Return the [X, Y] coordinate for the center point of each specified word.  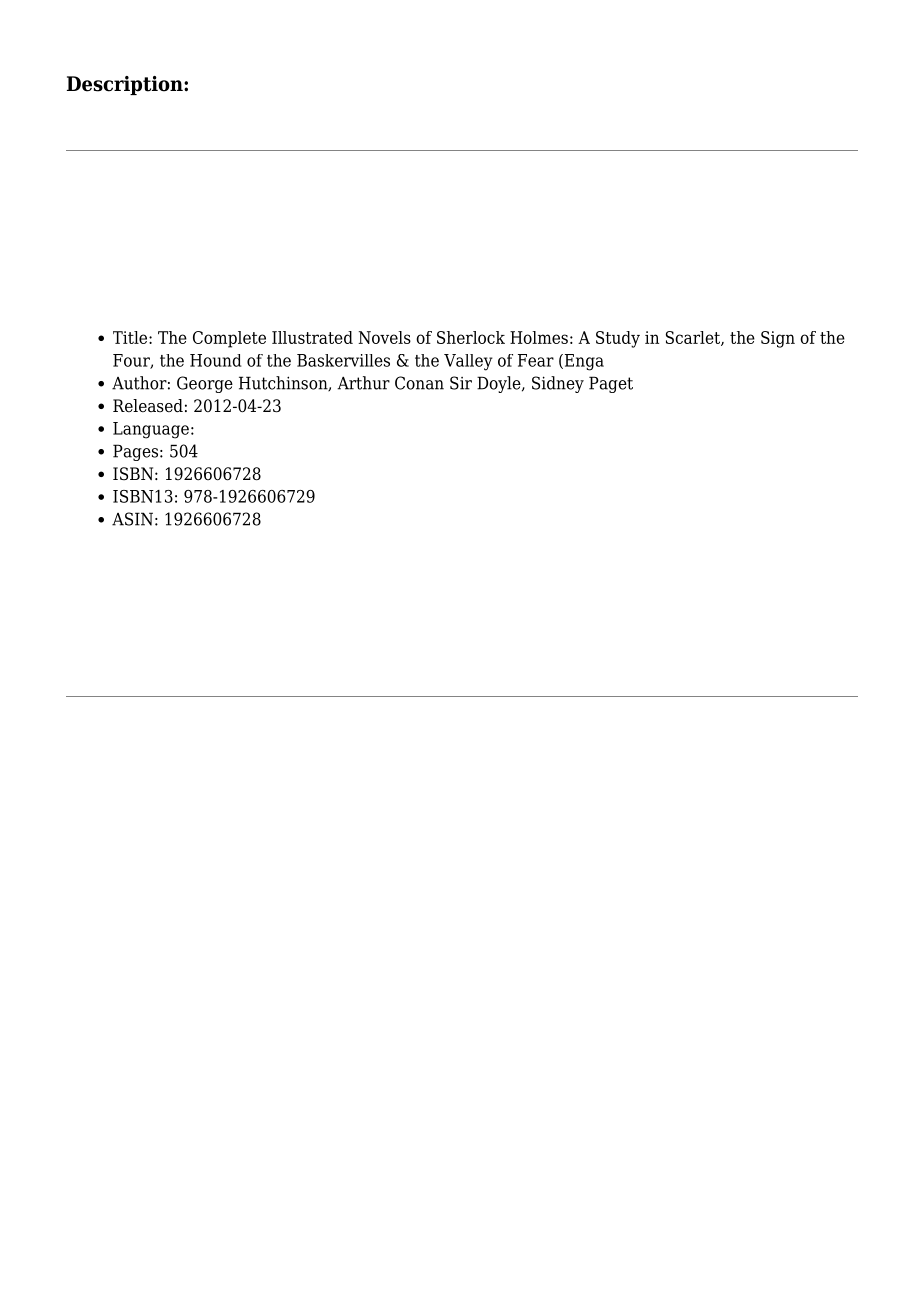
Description [126, 85]
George [205, 384]
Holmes [539, 337]
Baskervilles [343, 360]
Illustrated [312, 337]
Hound [216, 360]
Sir [461, 383]
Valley [468, 362]
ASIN [132, 519]
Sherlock [471, 337]
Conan [419, 383]
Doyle [500, 384]
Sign [778, 339]
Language [151, 430]
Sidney [558, 384]
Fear [536, 360]
